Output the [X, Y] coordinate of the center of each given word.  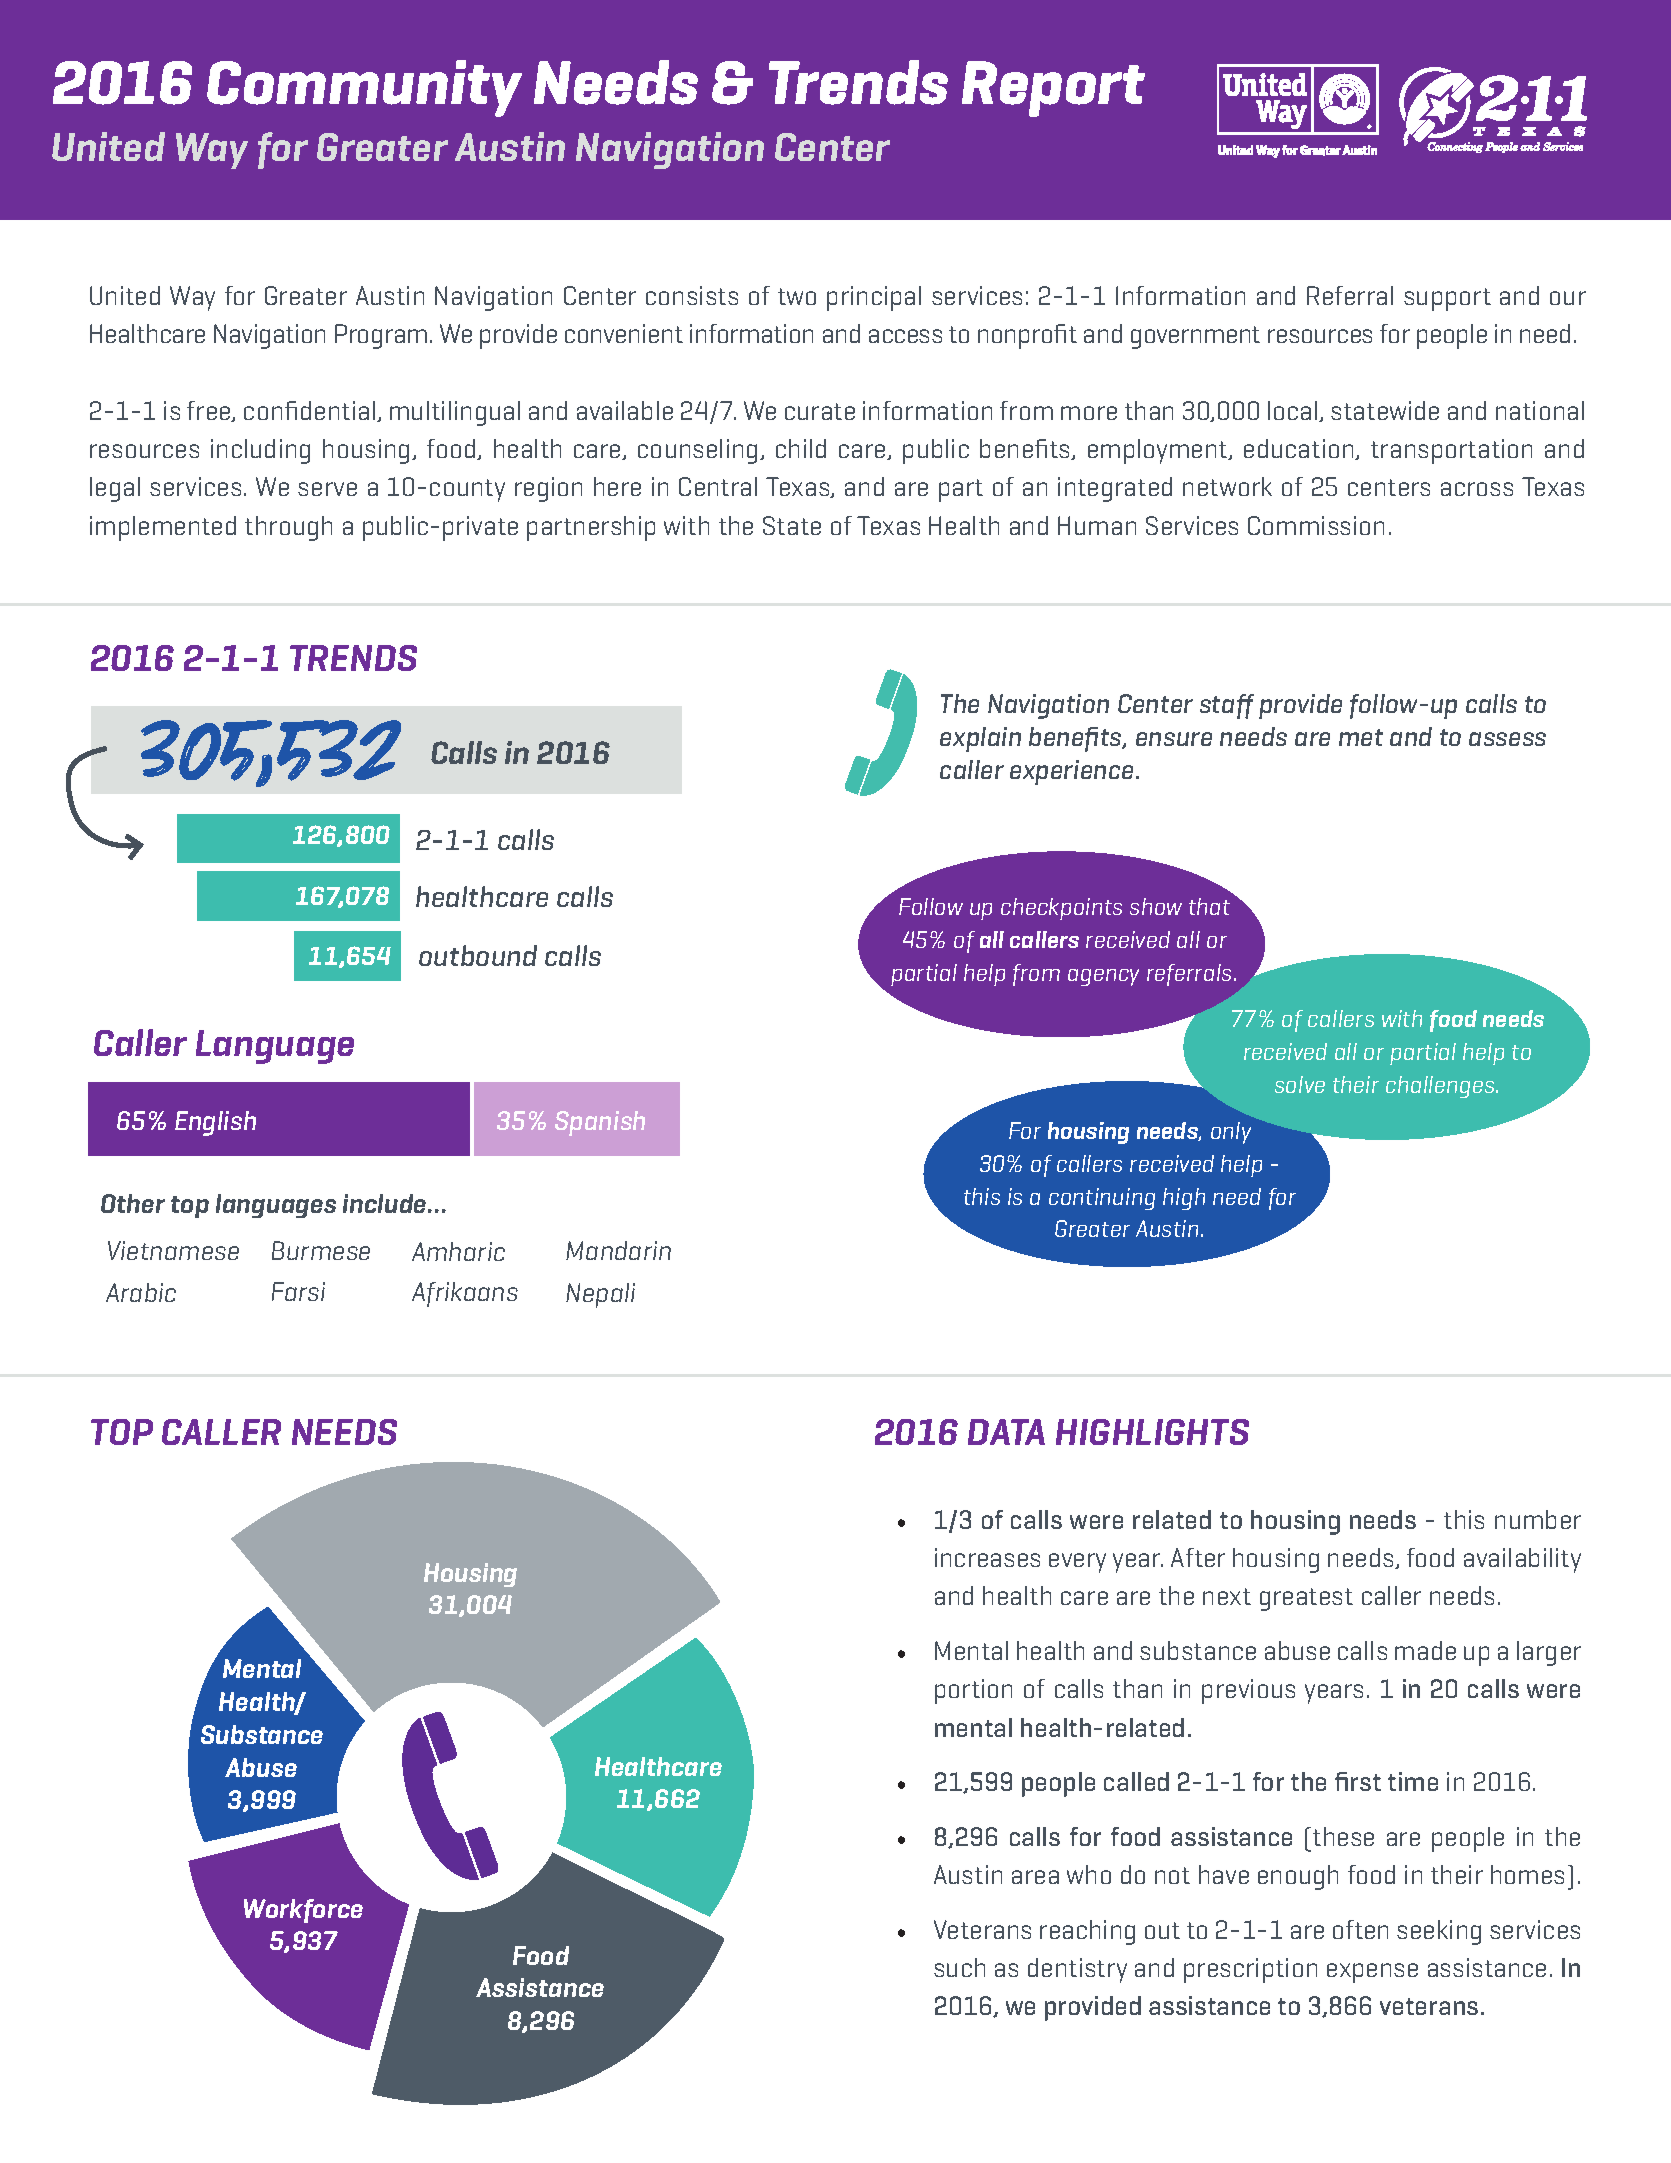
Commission [1316, 525]
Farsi [298, 1291]
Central [718, 486]
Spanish [600, 1123]
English [215, 1123]
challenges [1441, 1087]
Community [364, 88]
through [288, 528]
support [1447, 299]
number [1538, 1519]
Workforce [303, 1911]
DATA [1006, 1432]
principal [874, 298]
